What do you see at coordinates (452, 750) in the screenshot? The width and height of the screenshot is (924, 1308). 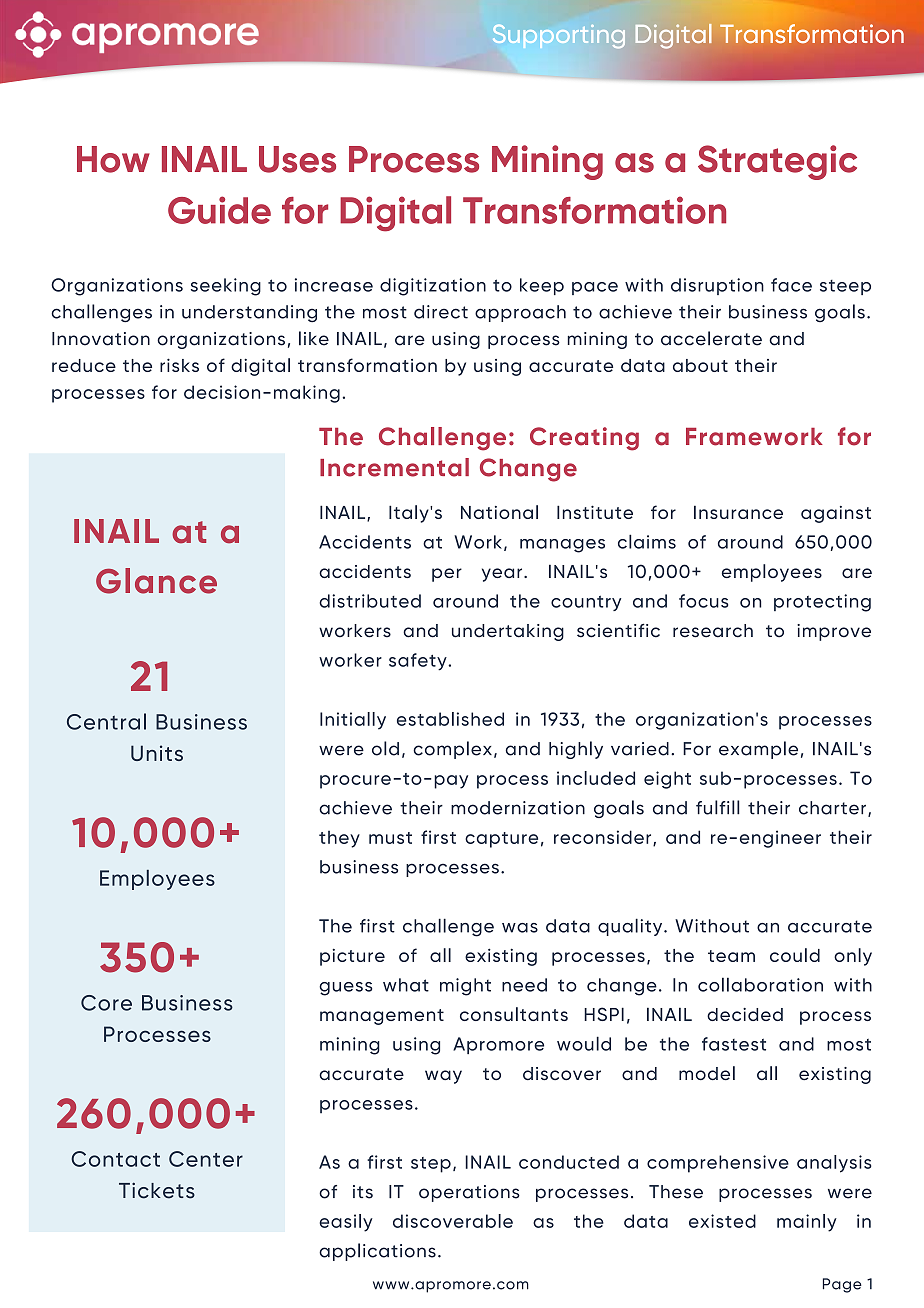 I see `complex` at bounding box center [452, 750].
